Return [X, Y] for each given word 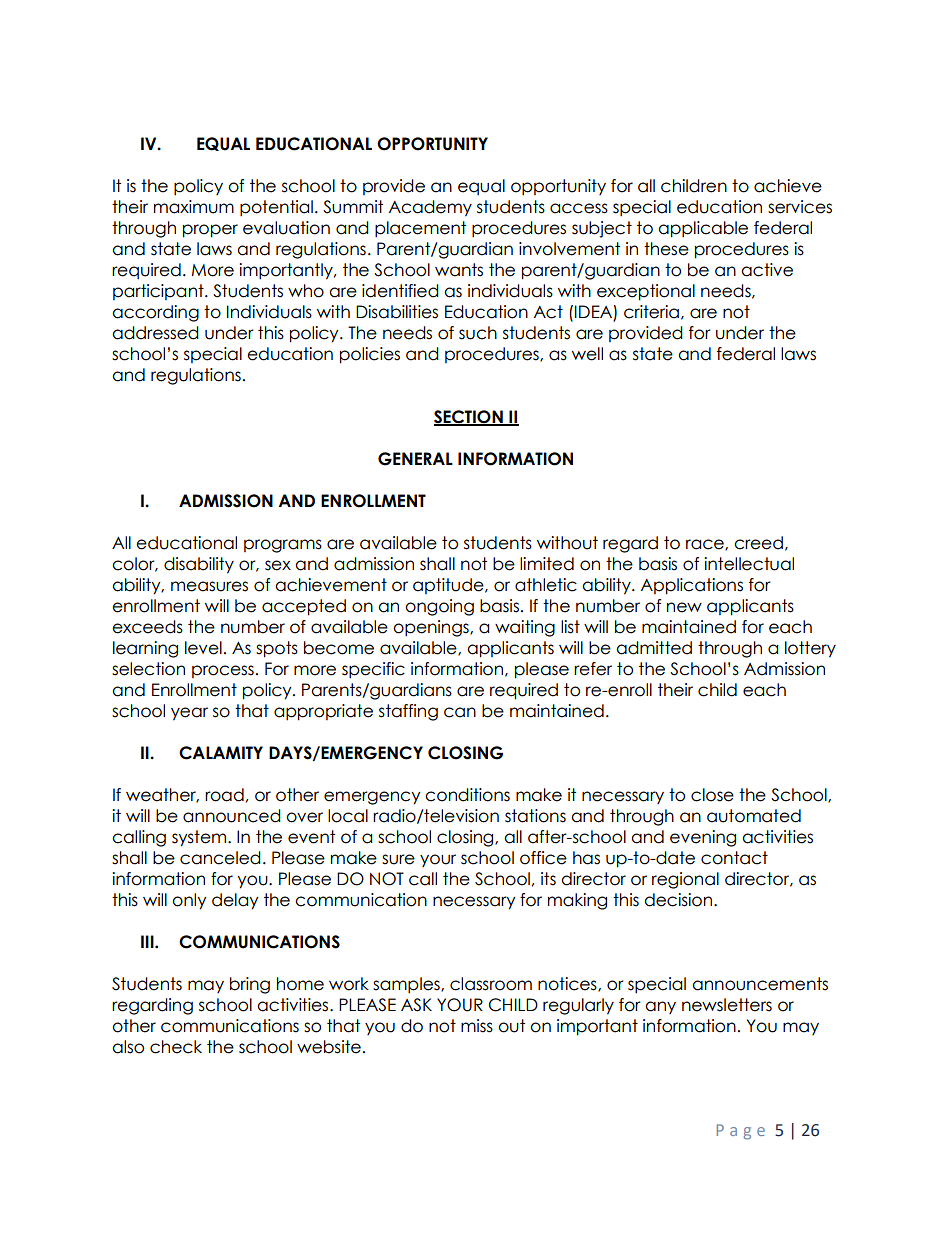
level [203, 648]
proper [210, 231]
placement [420, 229]
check [176, 1047]
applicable [703, 229]
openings [432, 628]
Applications [692, 586]
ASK [416, 1005]
